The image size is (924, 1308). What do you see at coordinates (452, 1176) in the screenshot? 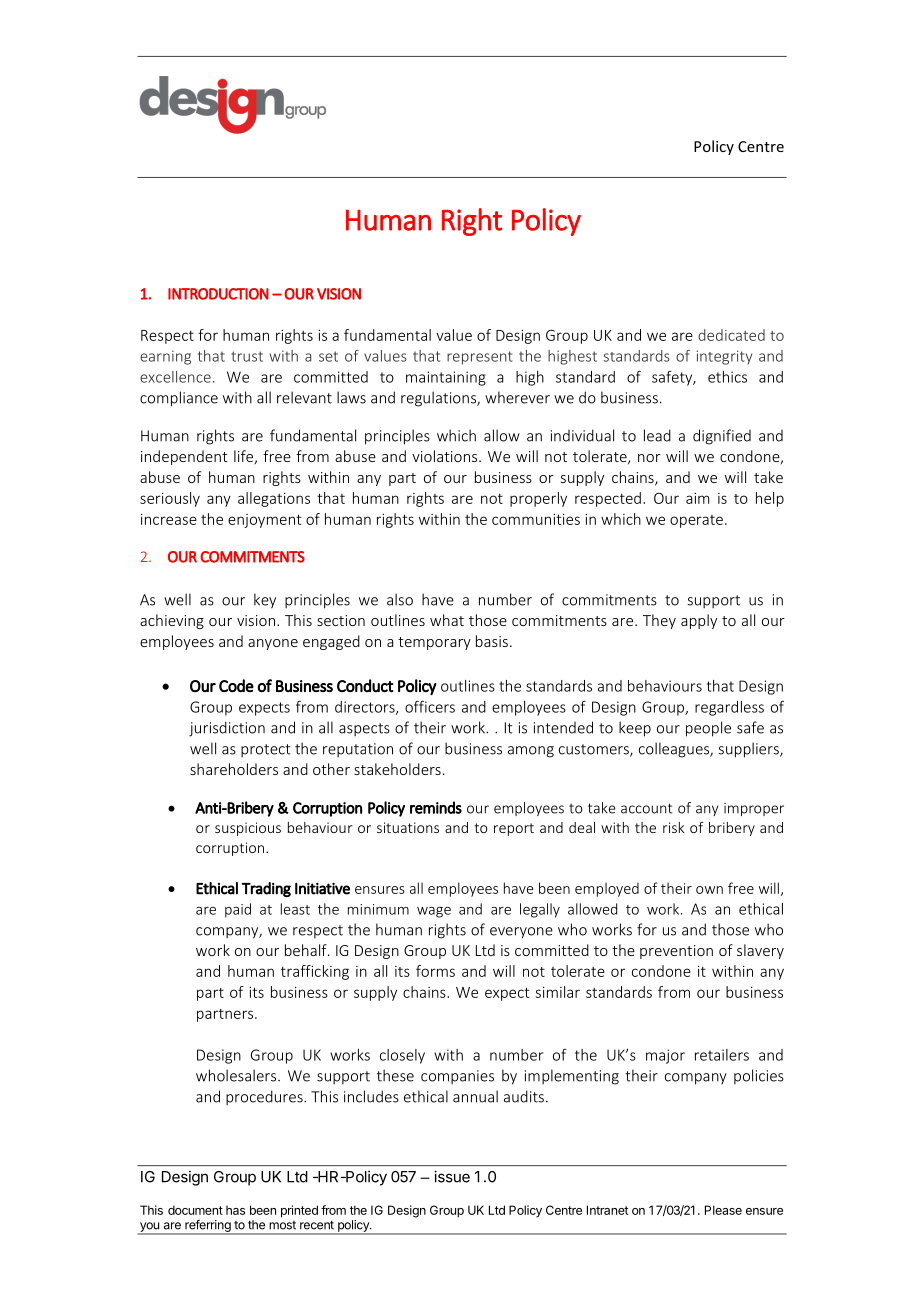
I see `issue` at bounding box center [452, 1176].
